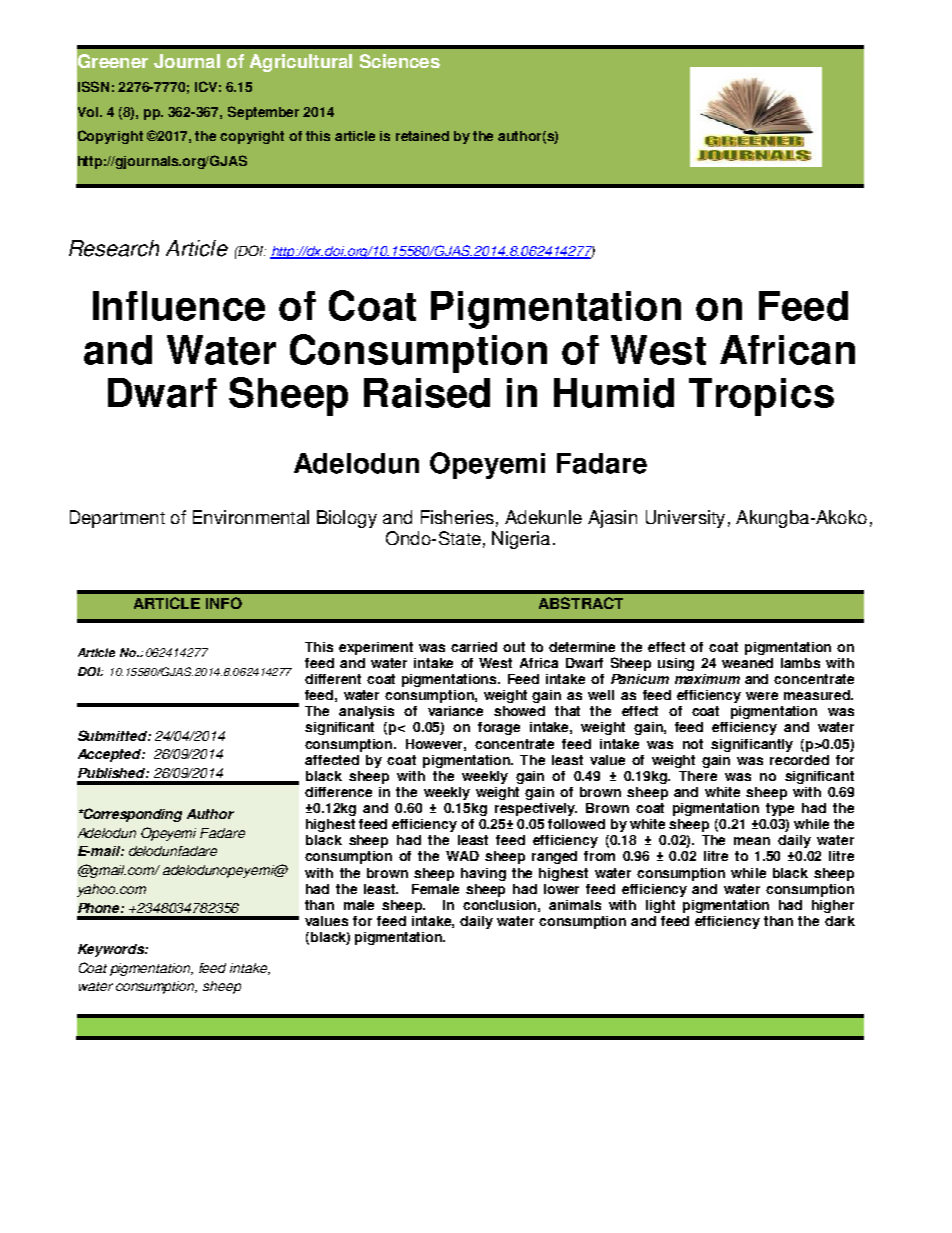 This screenshot has width=952, height=1233. What do you see at coordinates (263, 113) in the screenshot?
I see `September` at bounding box center [263, 113].
